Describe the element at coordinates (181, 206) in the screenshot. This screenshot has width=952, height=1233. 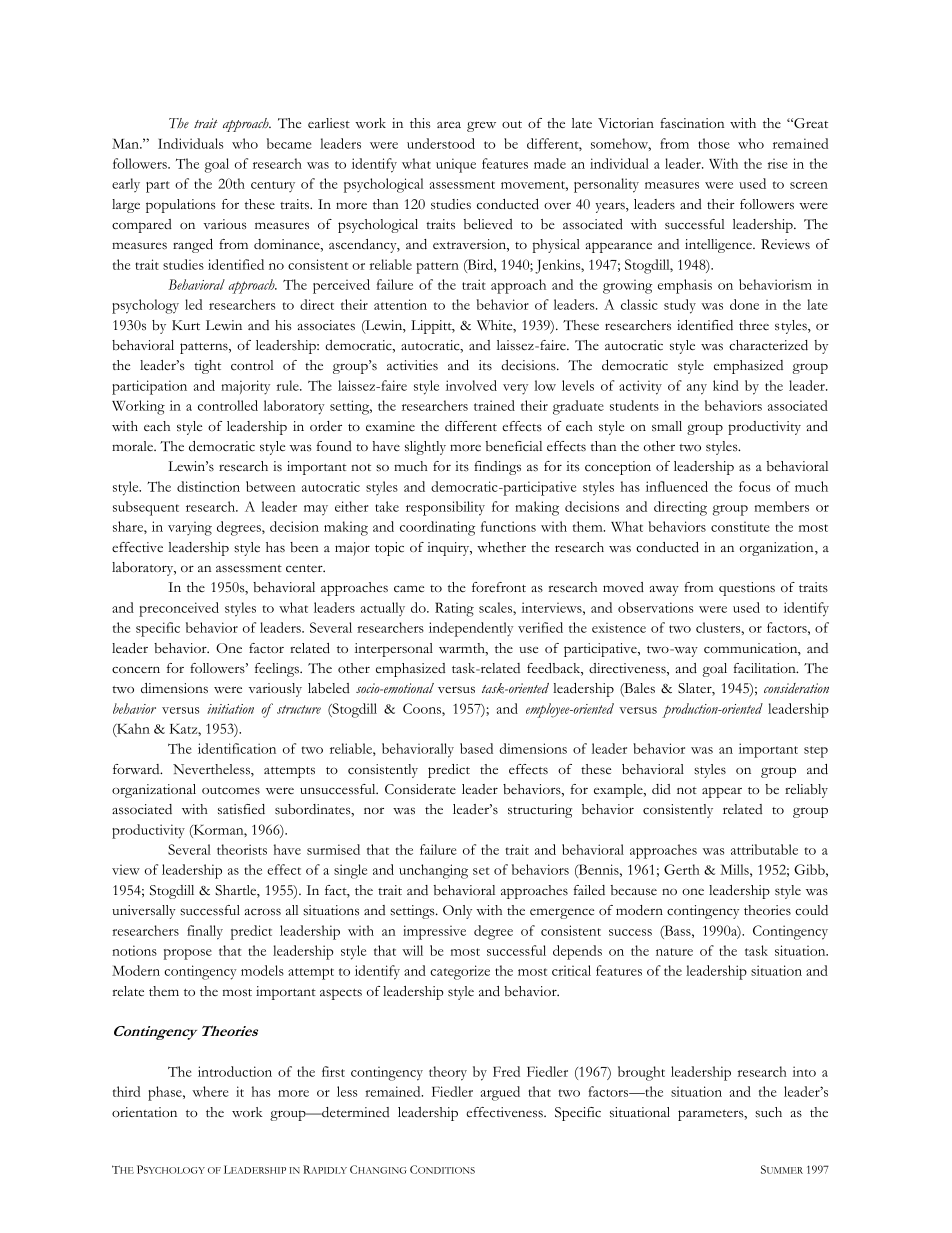
I see `populations` at that location.
